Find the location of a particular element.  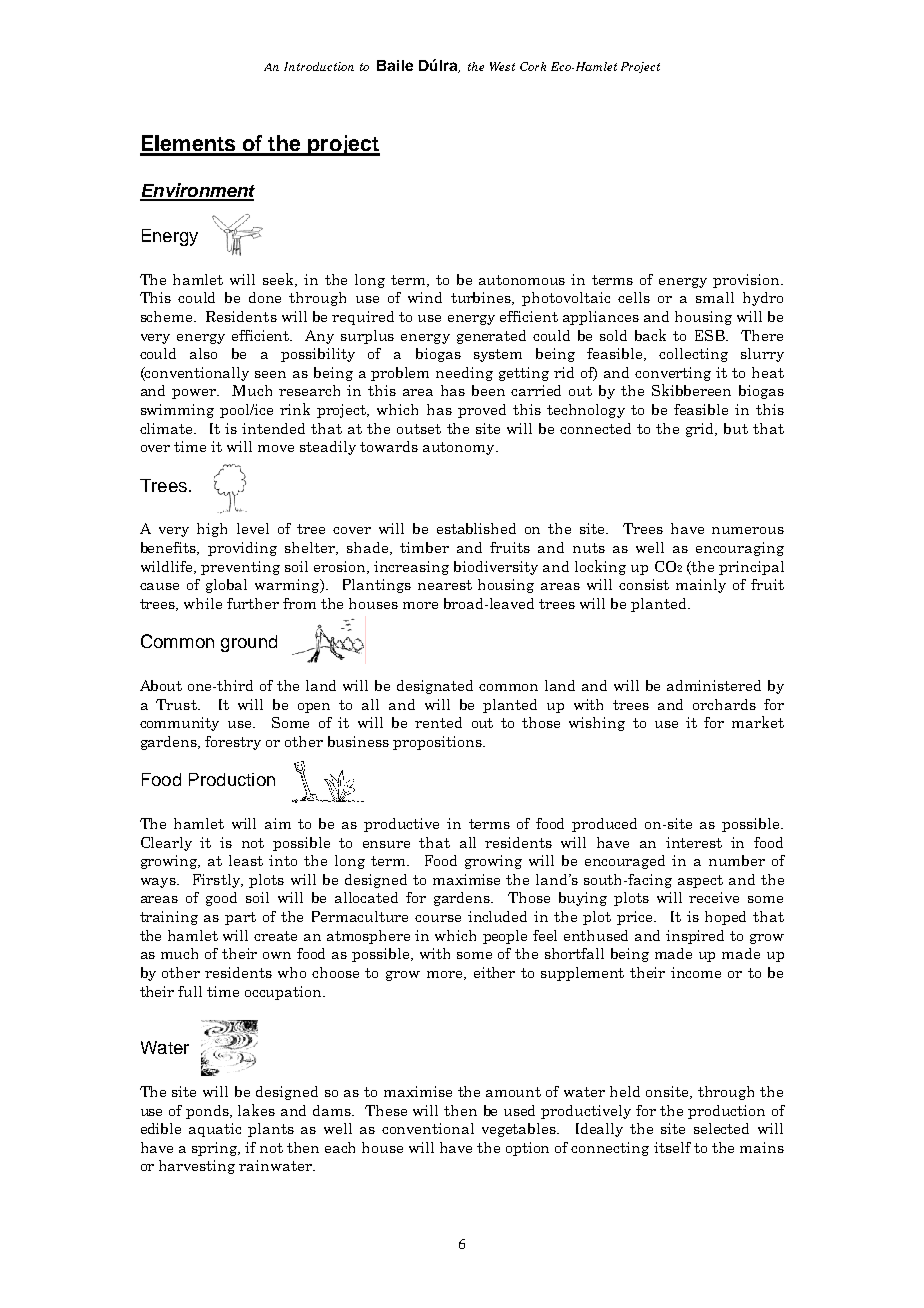

move is located at coordinates (276, 448).
